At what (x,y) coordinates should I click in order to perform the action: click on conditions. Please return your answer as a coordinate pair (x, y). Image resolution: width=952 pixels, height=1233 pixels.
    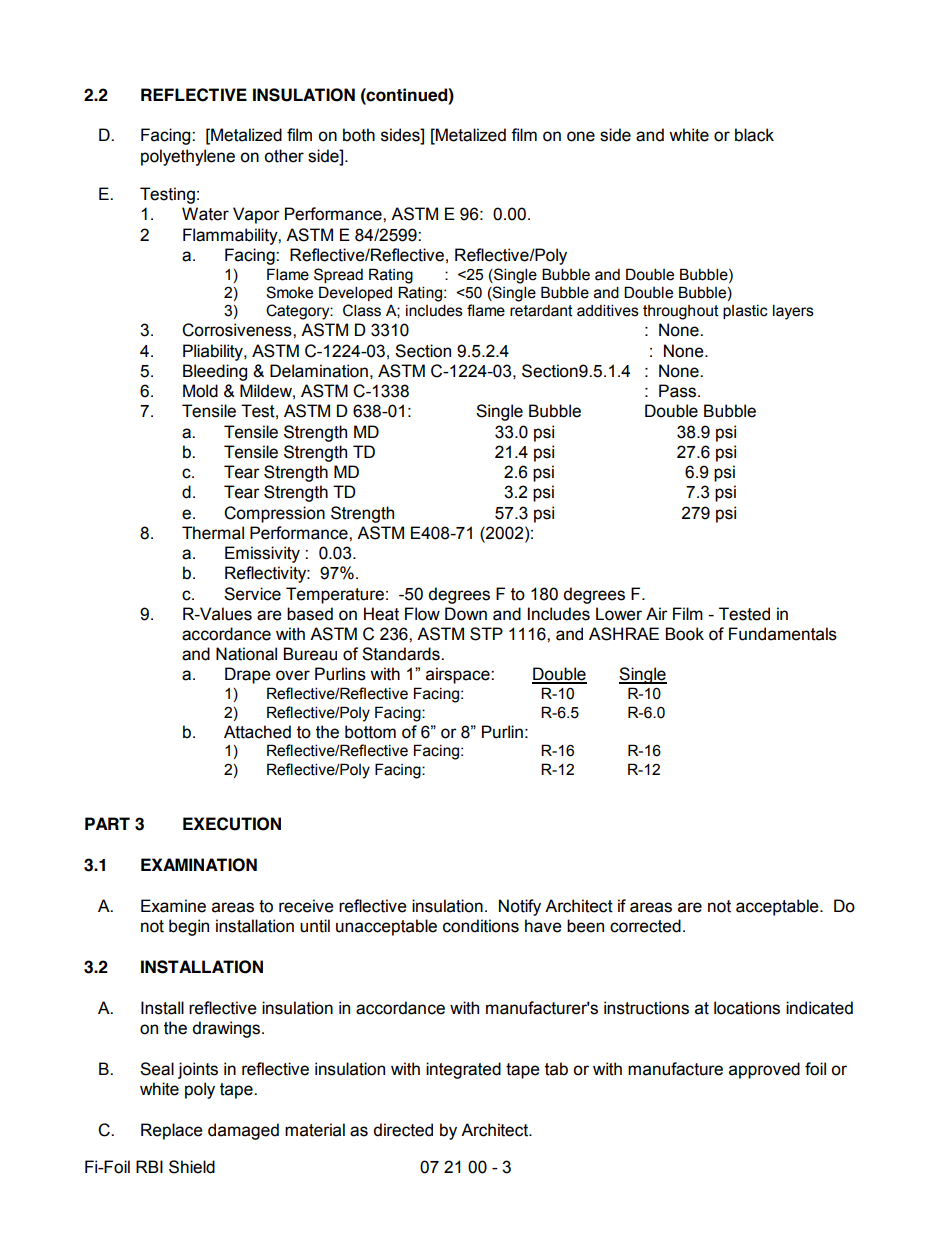
    Looking at the image, I should click on (481, 926).
